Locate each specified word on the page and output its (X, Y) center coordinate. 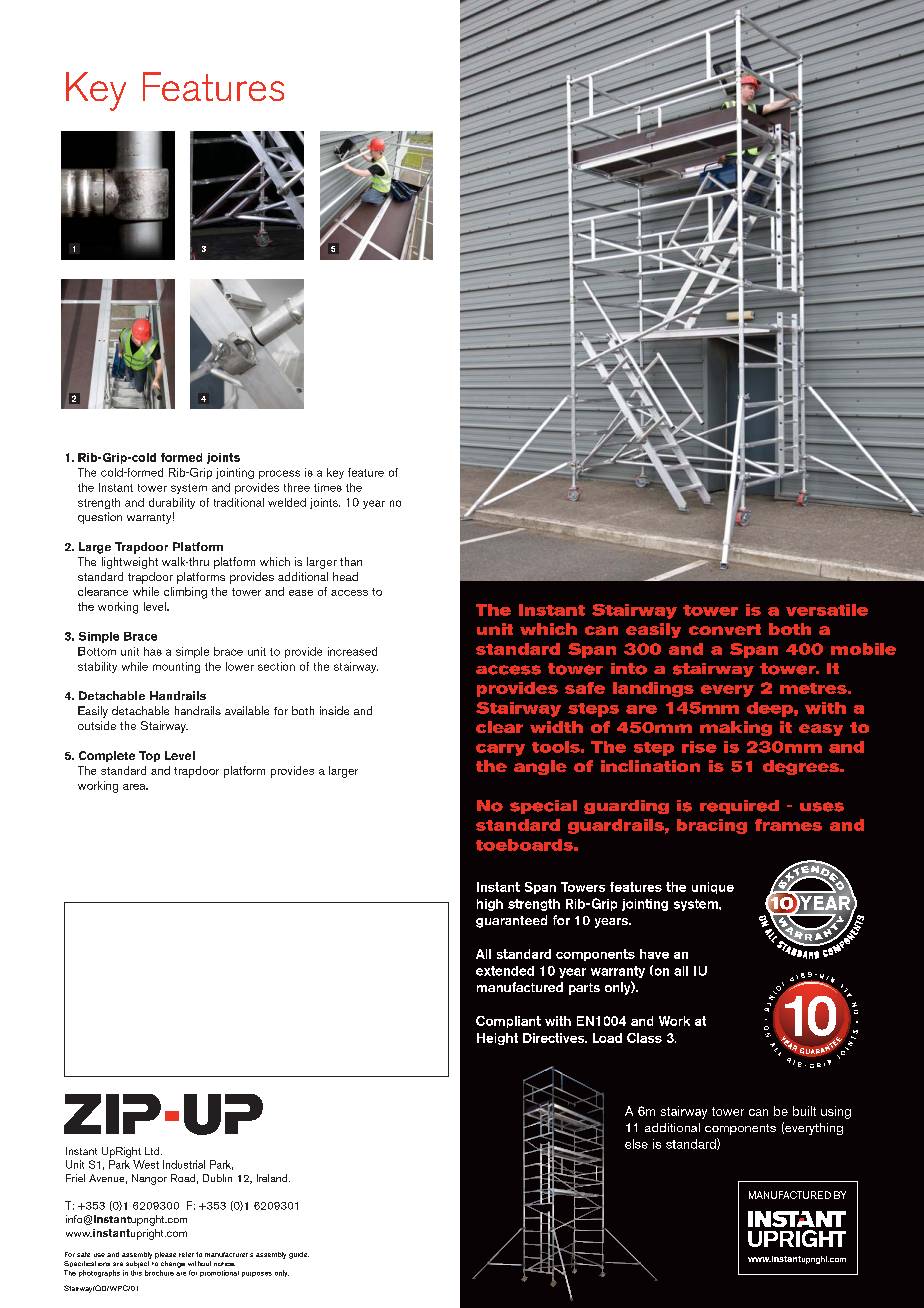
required (739, 807)
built (804, 1111)
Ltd (153, 1151)
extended (505, 971)
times (328, 487)
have (654, 954)
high (490, 905)
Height (497, 1039)
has (153, 651)
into (629, 669)
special (543, 807)
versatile (827, 610)
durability (172, 503)
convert (725, 629)
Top (149, 756)
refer (186, 1254)
